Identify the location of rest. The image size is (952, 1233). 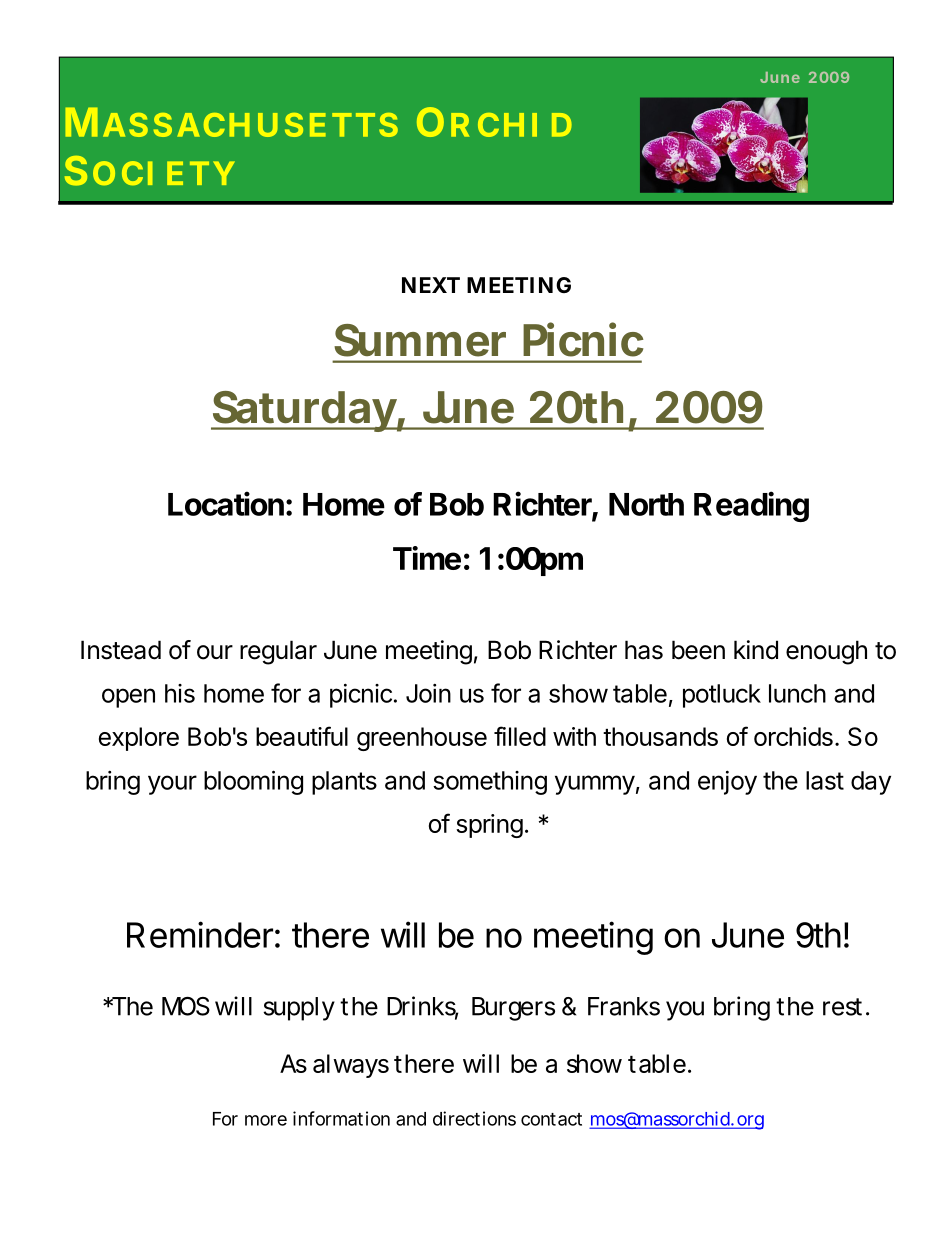
(842, 1007).
